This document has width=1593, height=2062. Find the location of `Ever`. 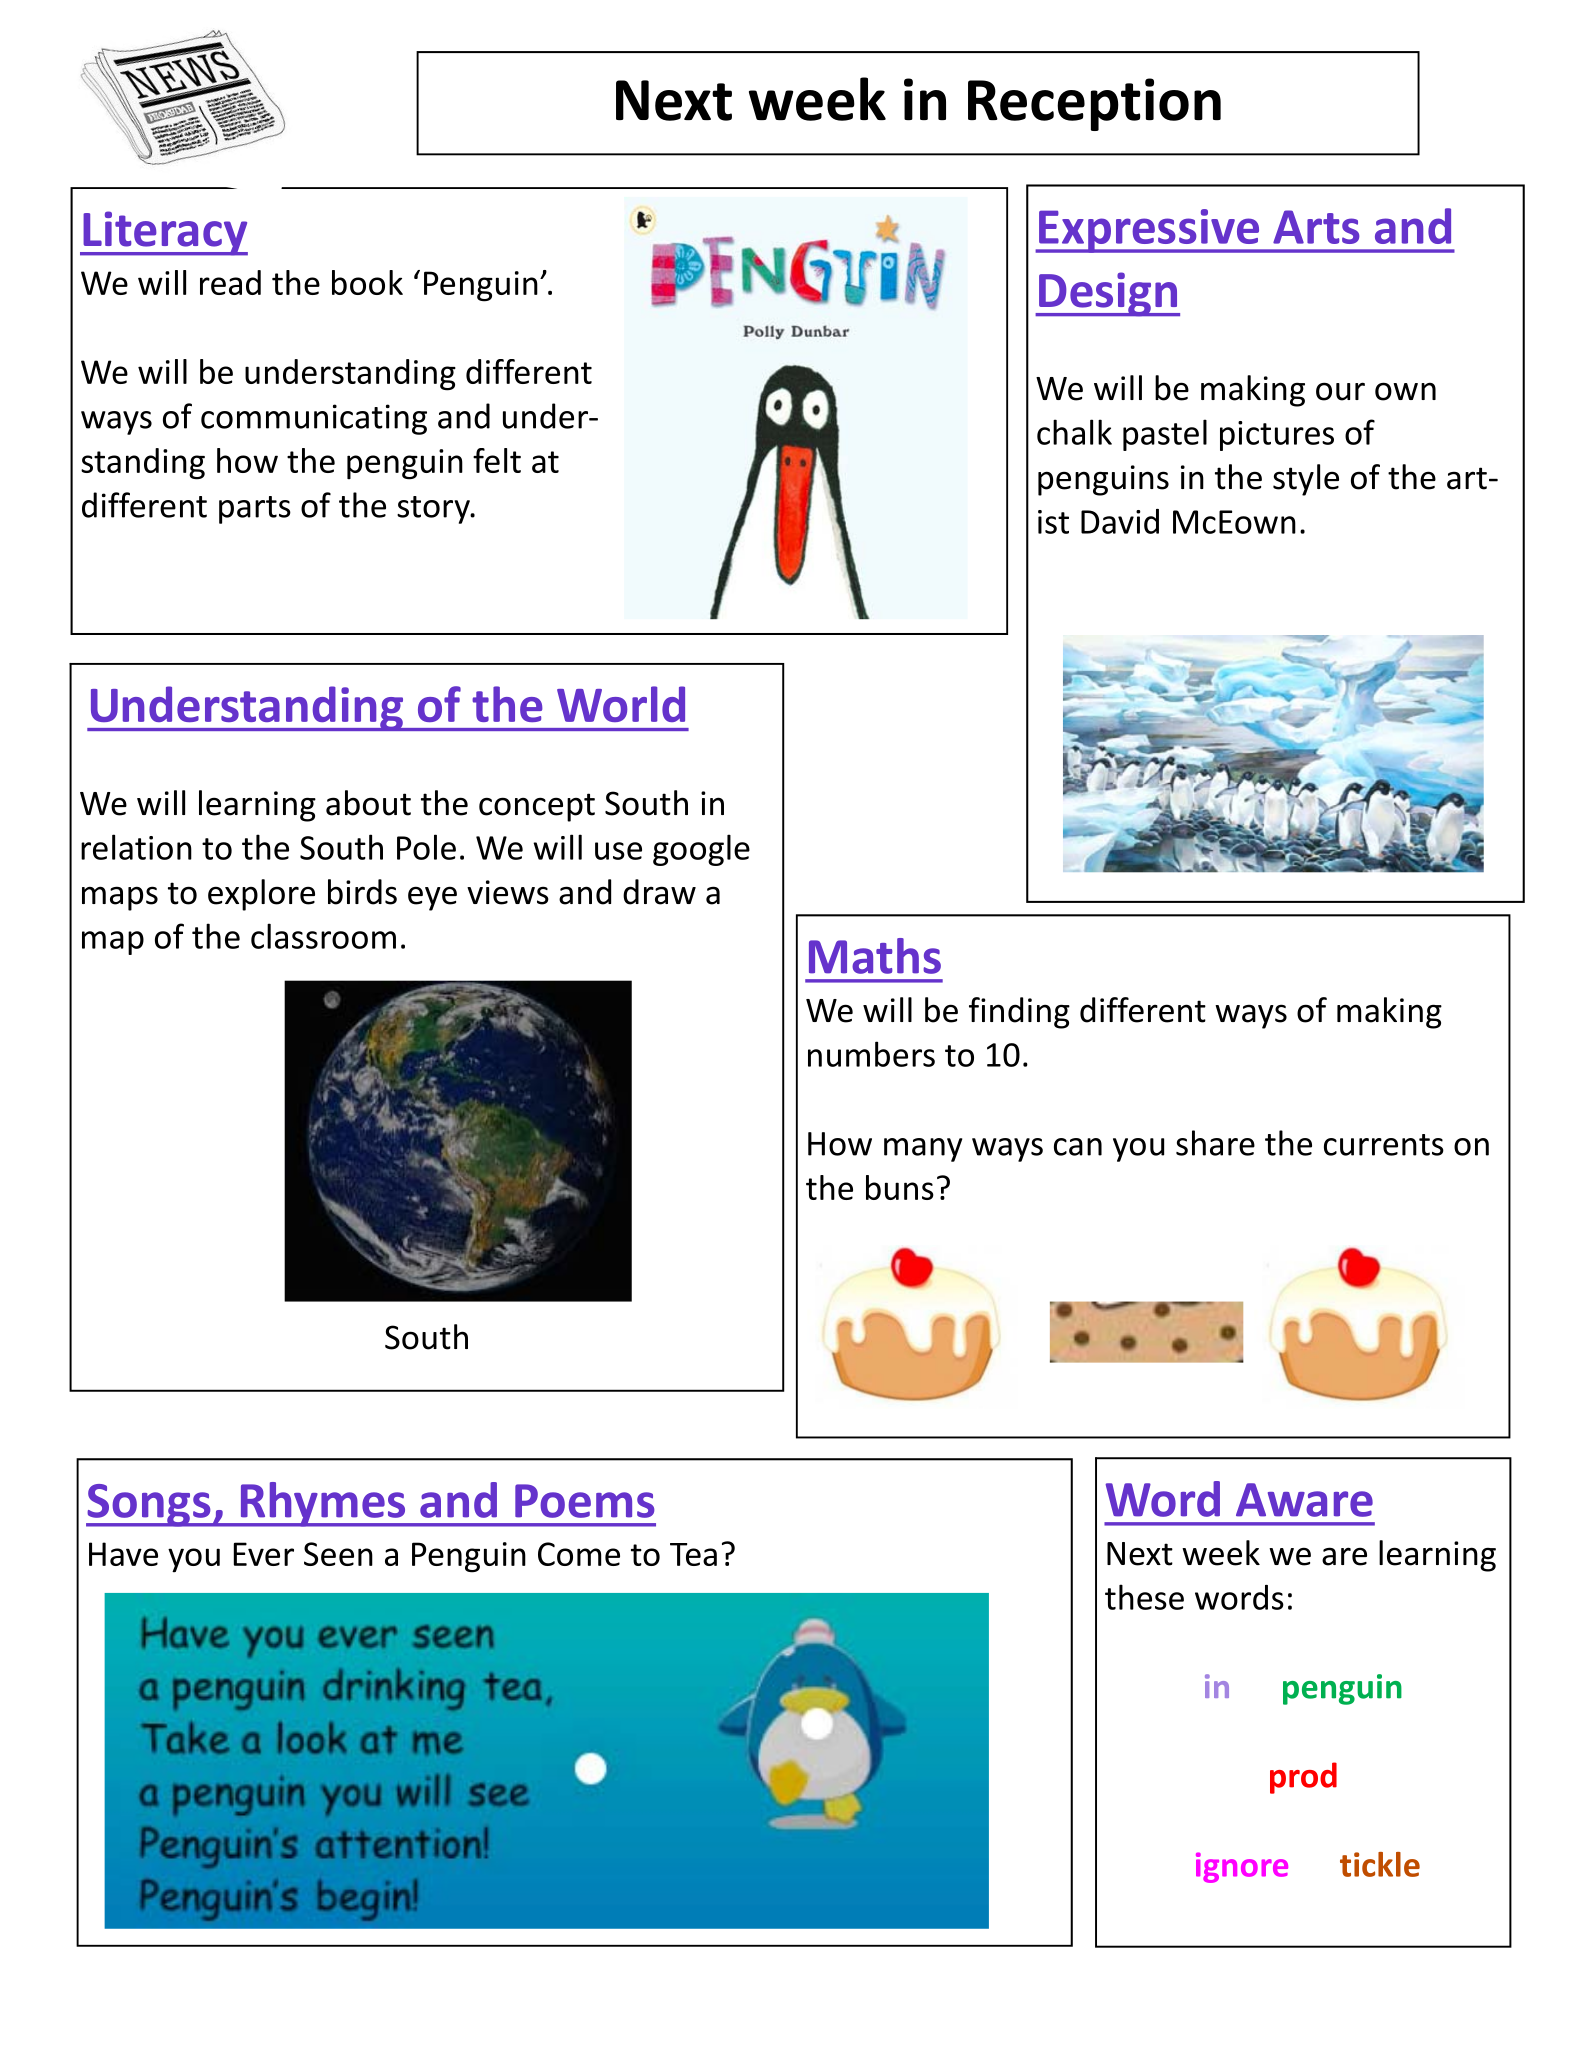

Ever is located at coordinates (264, 1554).
